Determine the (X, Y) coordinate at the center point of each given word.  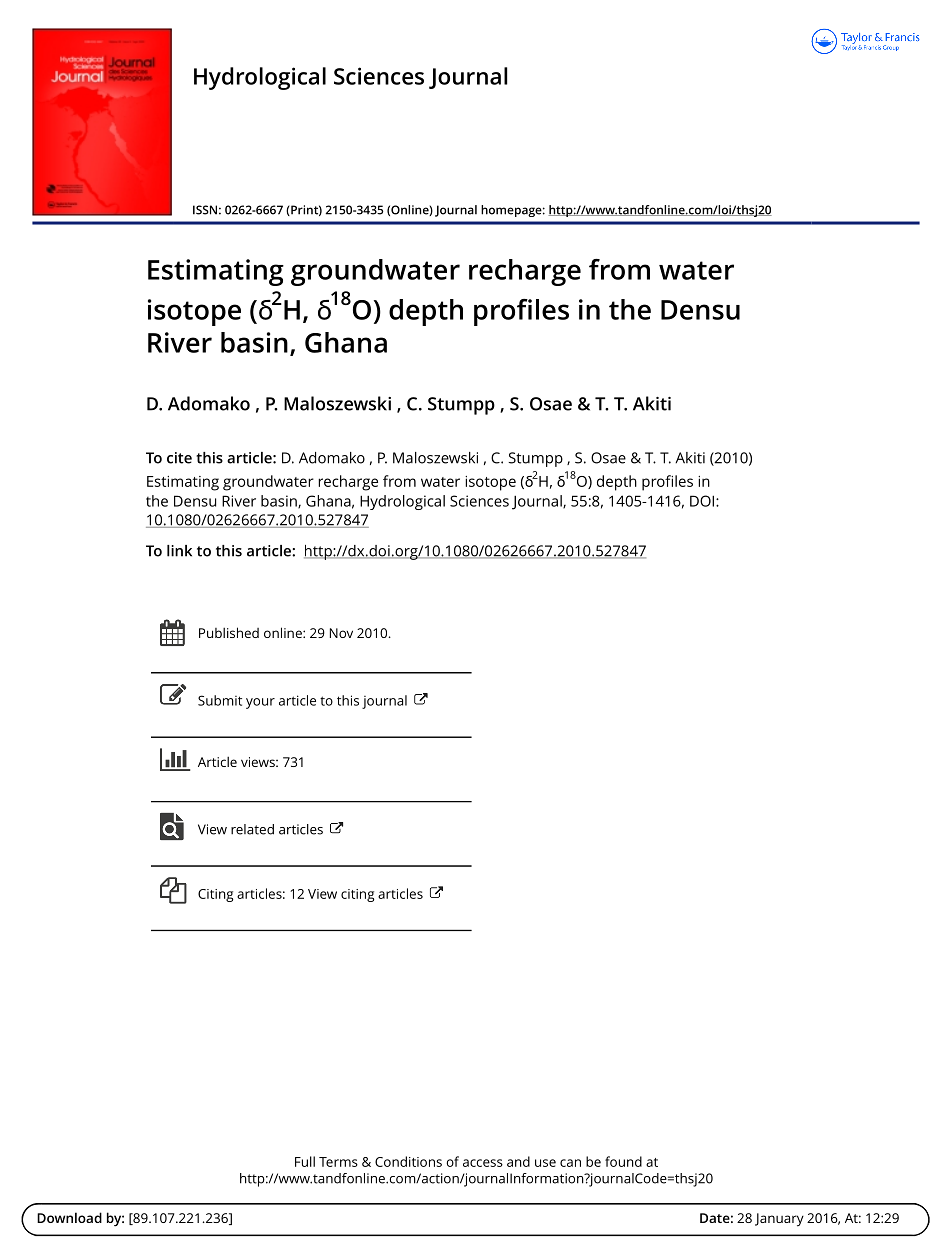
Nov (341, 633)
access (483, 1163)
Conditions (408, 1161)
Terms (338, 1162)
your (260, 703)
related (252, 829)
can (570, 1163)
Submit (220, 700)
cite (179, 458)
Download (69, 1217)
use (545, 1163)
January (779, 1220)
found (623, 1161)
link (179, 551)
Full (305, 1161)
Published (229, 632)
